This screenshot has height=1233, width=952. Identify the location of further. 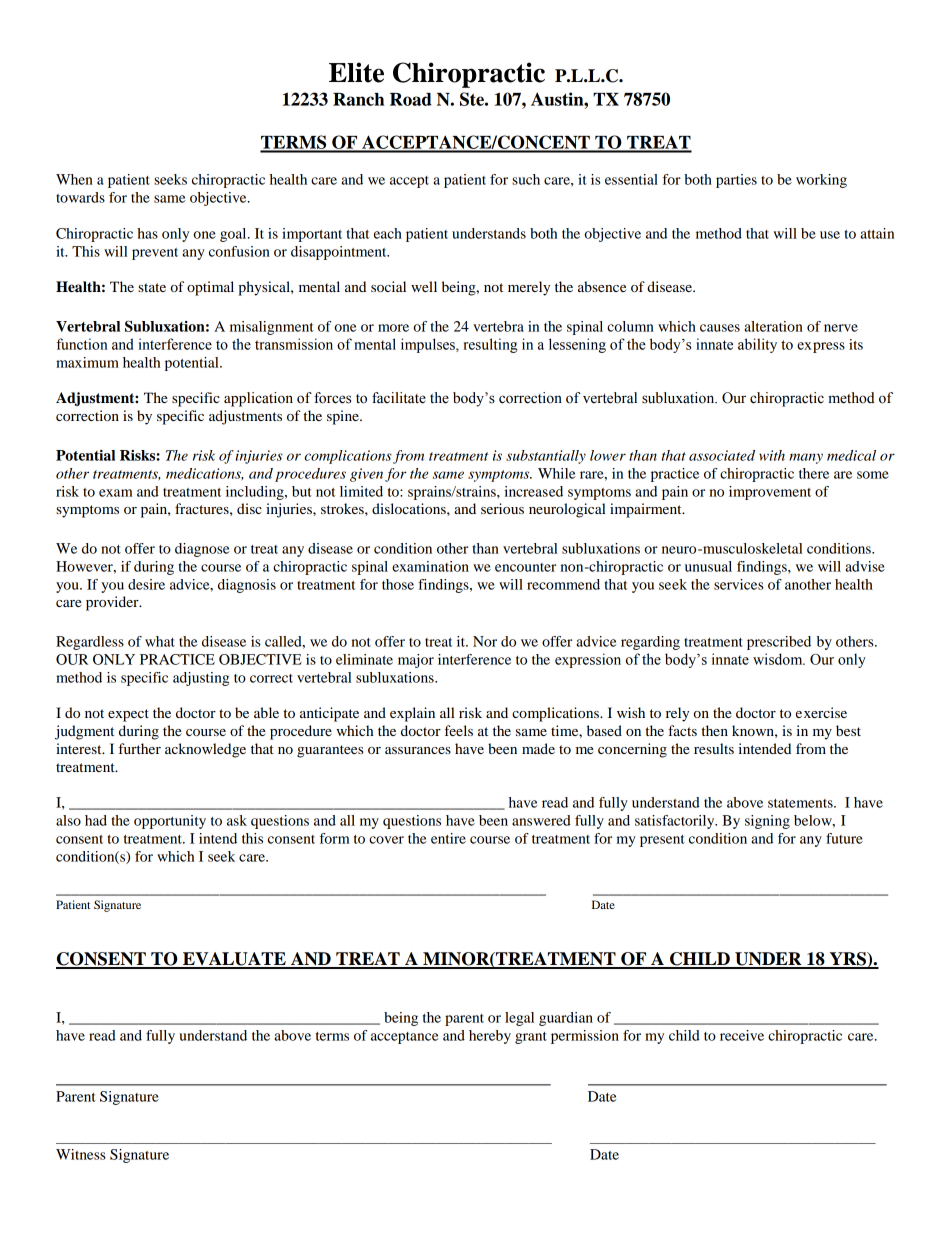
(140, 748).
